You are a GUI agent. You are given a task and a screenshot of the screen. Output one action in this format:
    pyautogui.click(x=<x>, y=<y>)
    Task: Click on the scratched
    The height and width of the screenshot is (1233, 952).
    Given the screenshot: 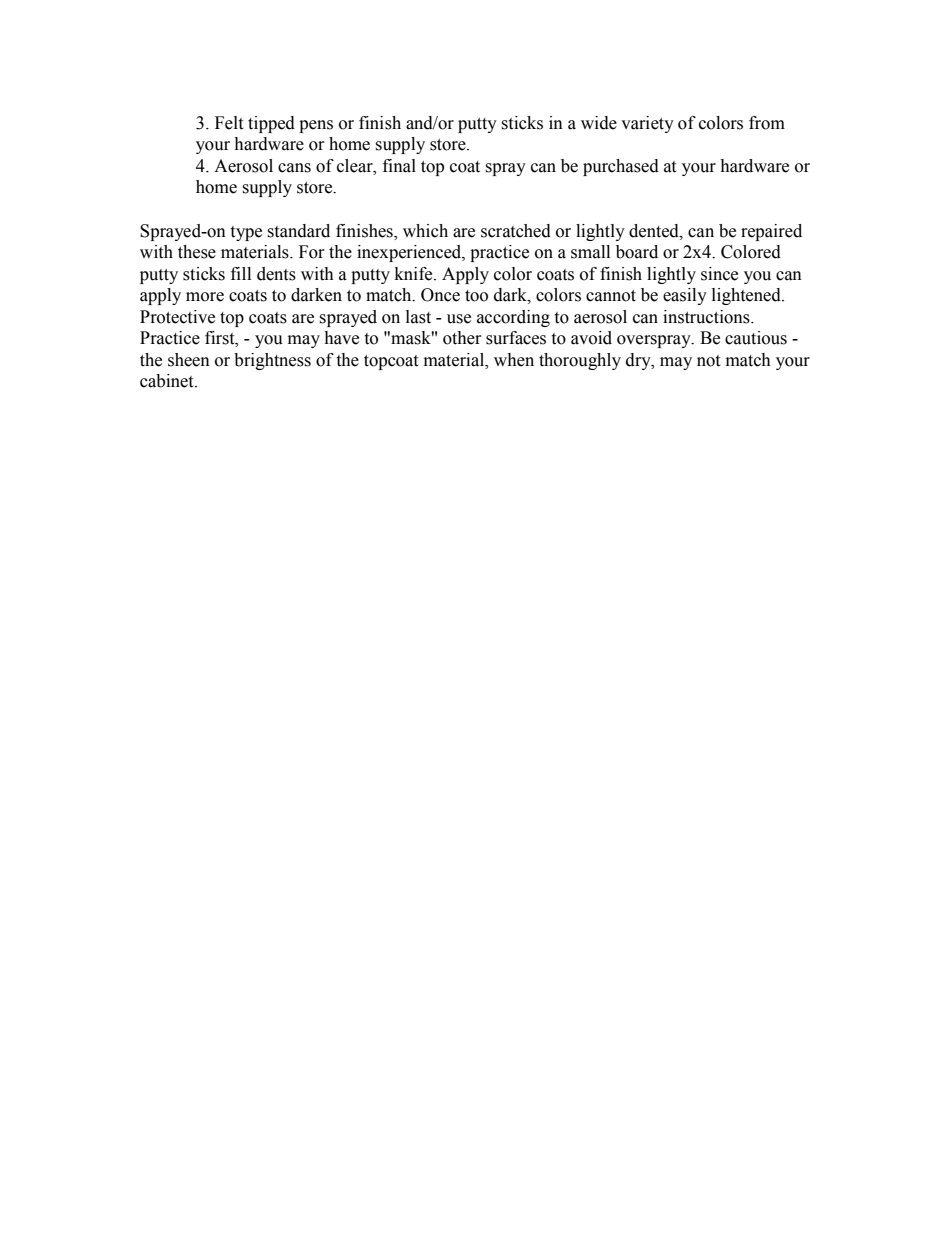 What is the action you would take?
    pyautogui.click(x=516, y=231)
